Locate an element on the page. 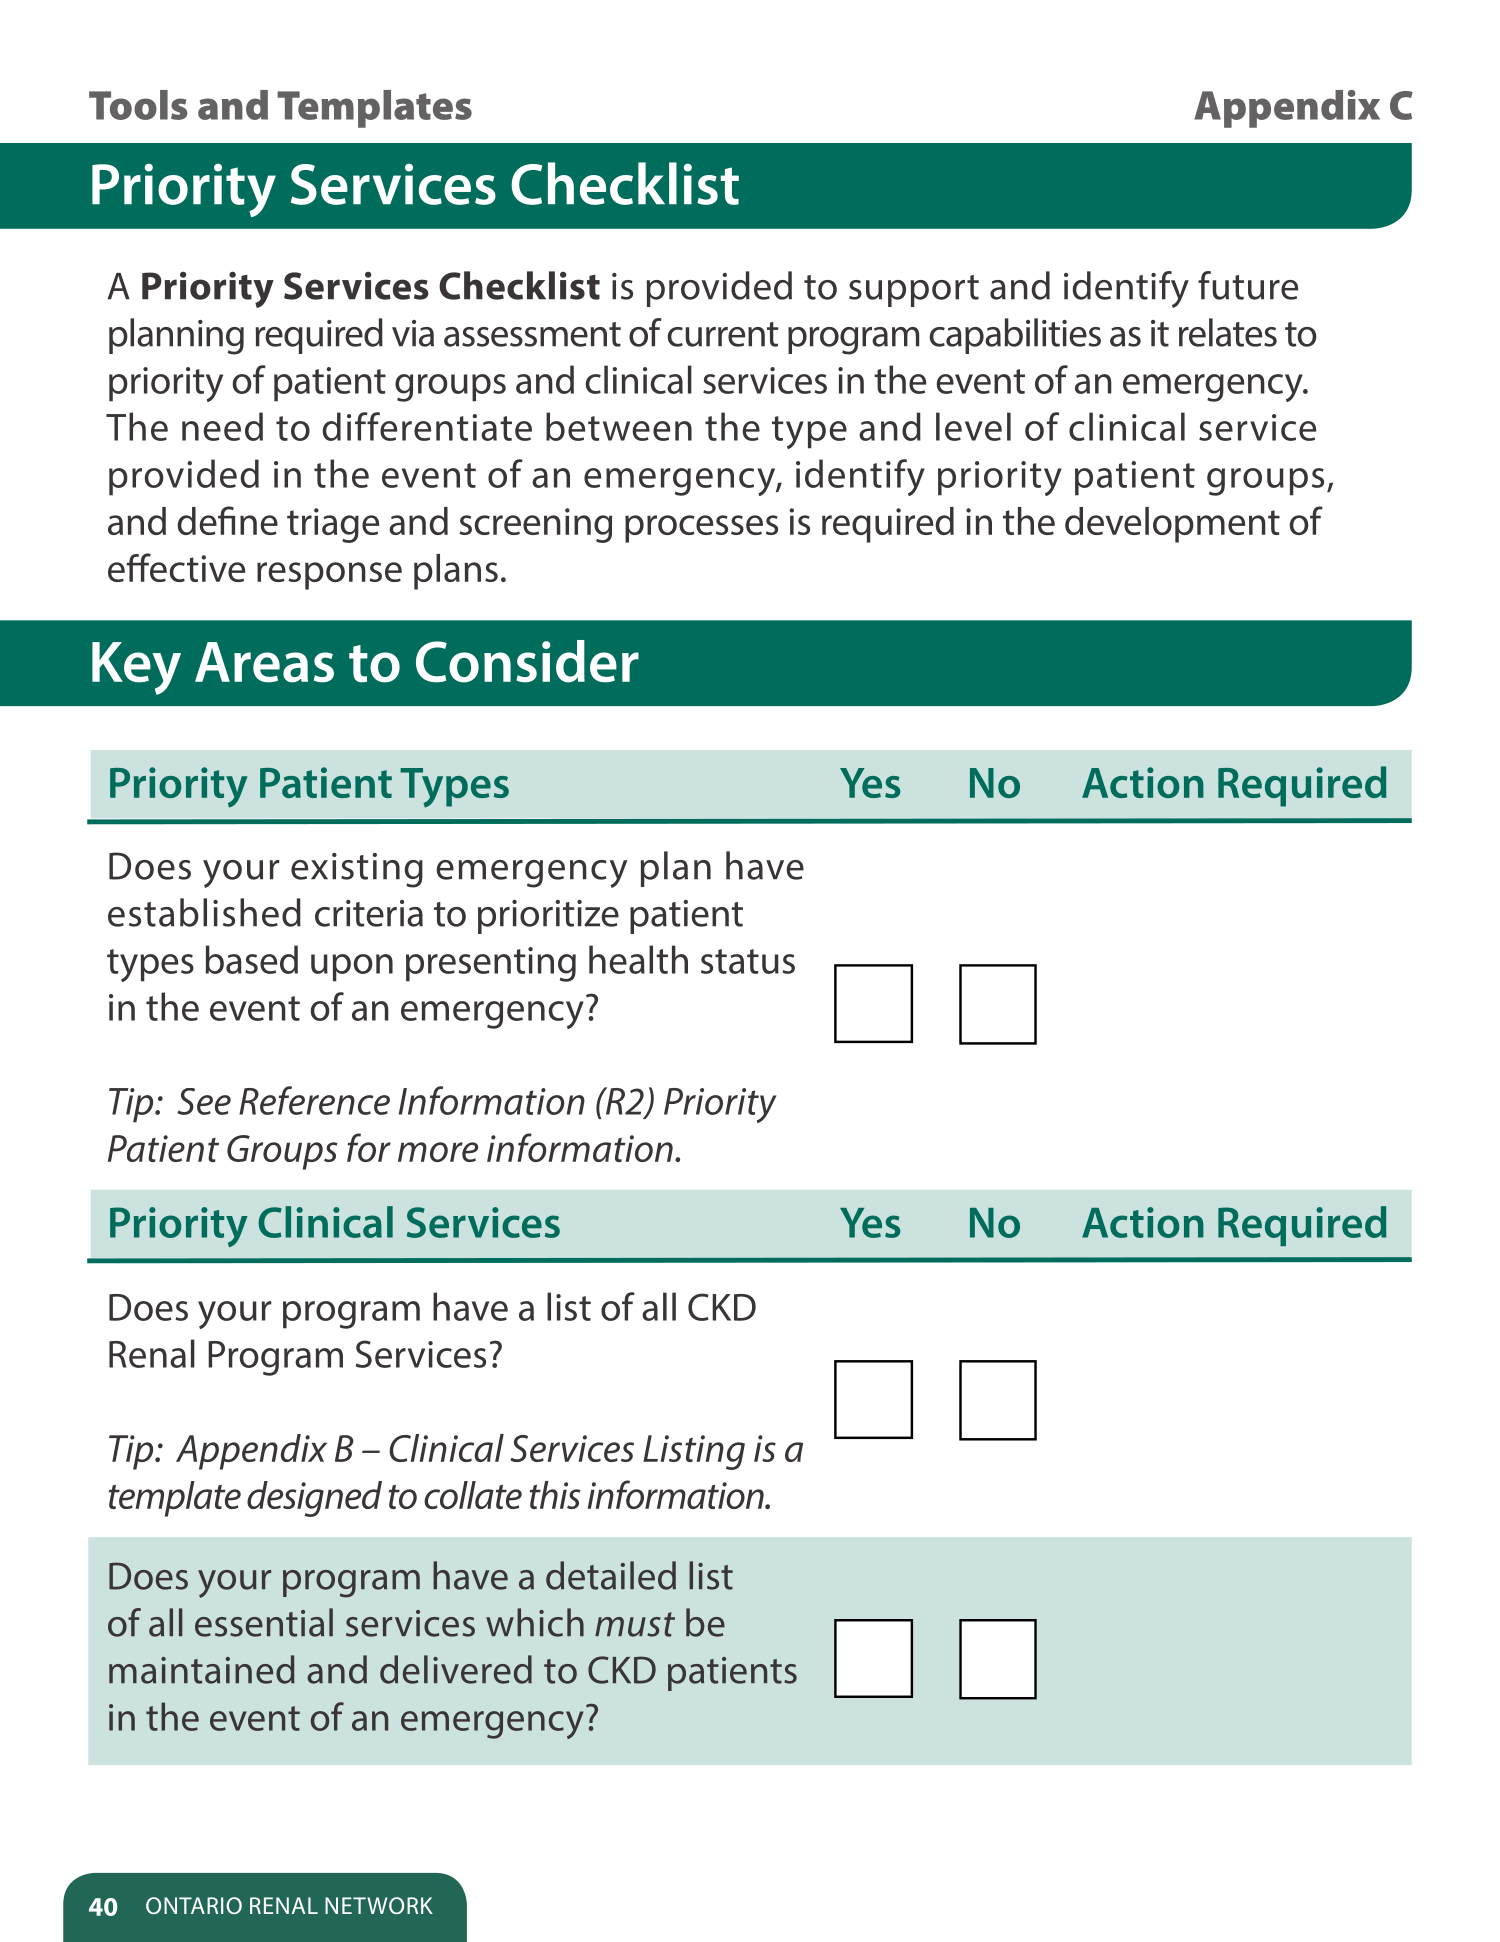 This document has height=1942, width=1500. current is located at coordinates (723, 334).
